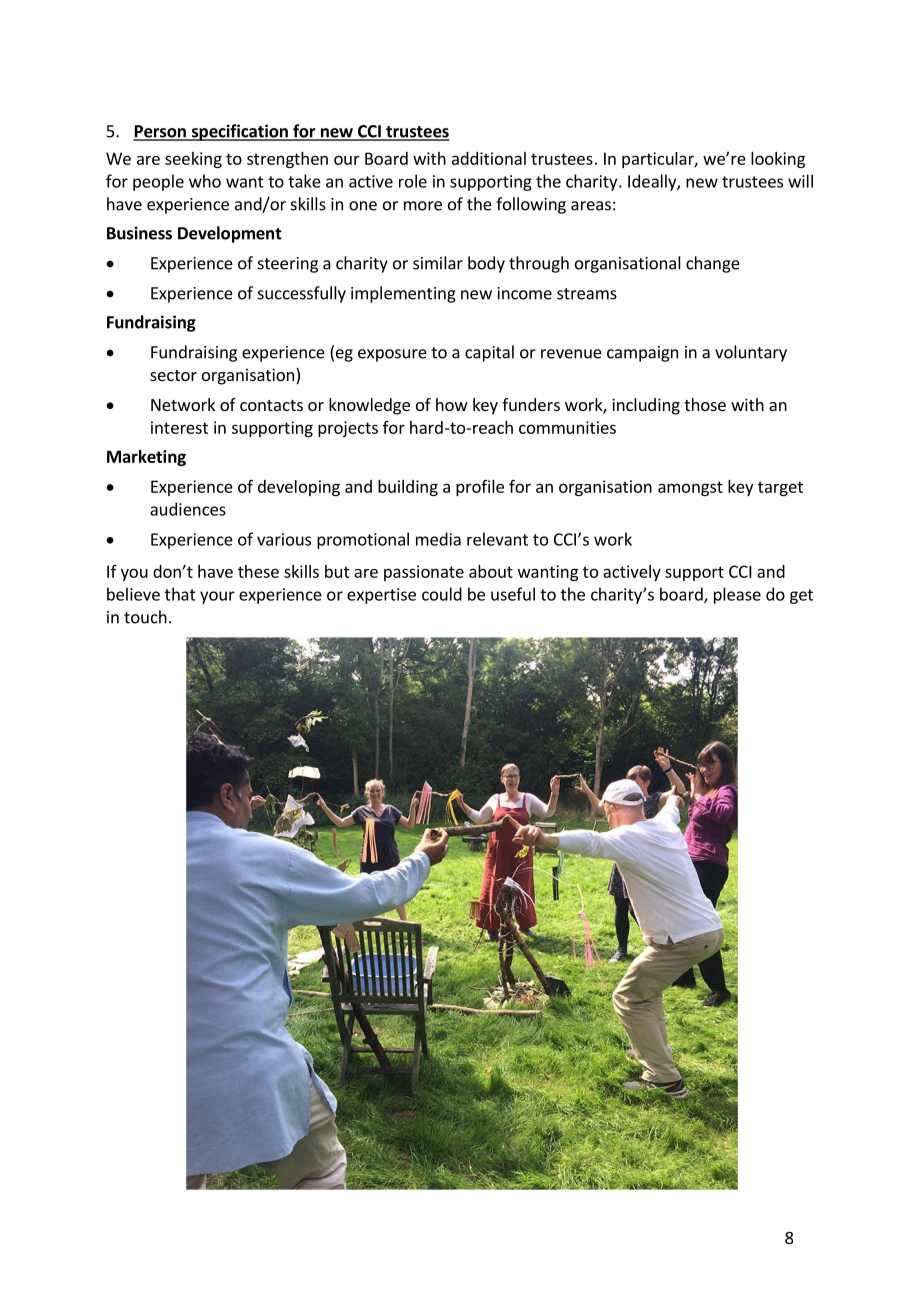  What do you see at coordinates (690, 488) in the page?
I see `amongst` at bounding box center [690, 488].
